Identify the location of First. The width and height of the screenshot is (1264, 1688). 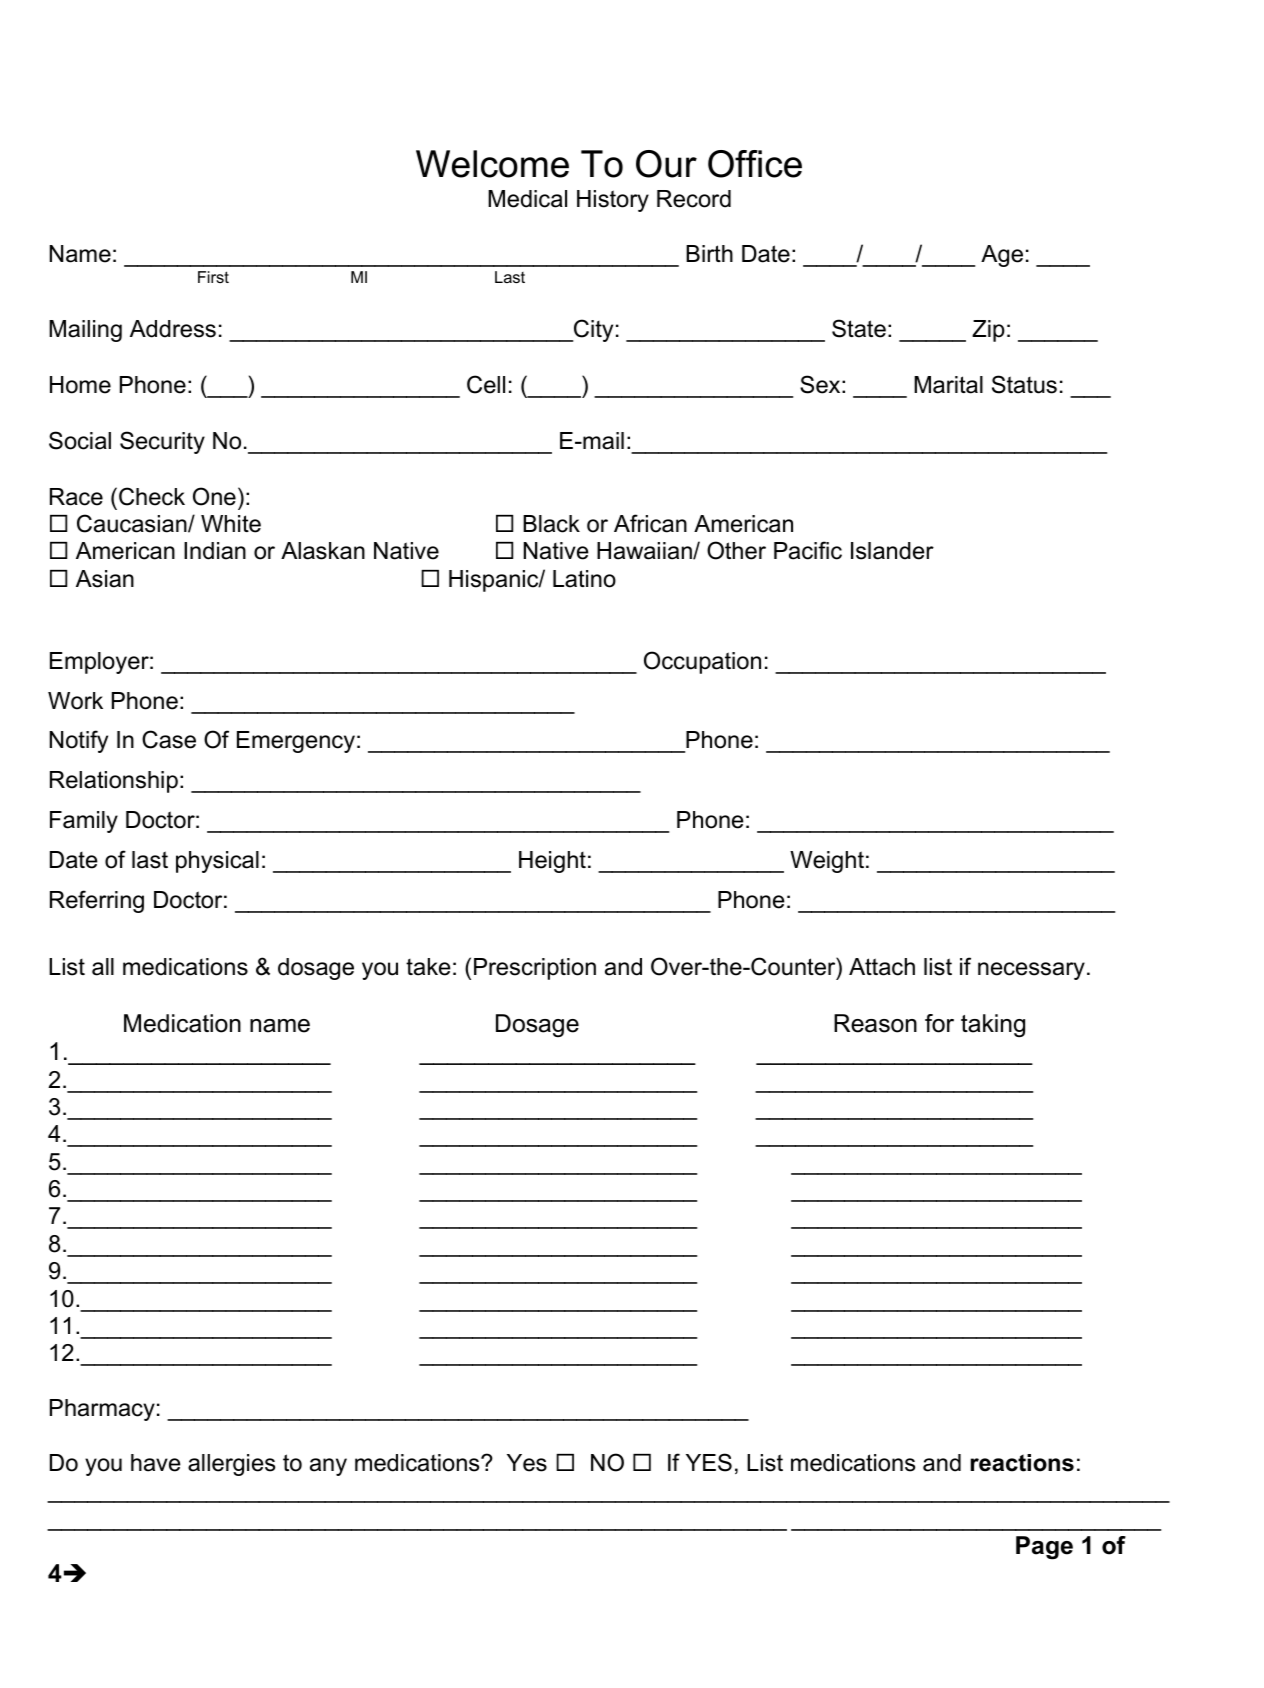
(213, 277).
